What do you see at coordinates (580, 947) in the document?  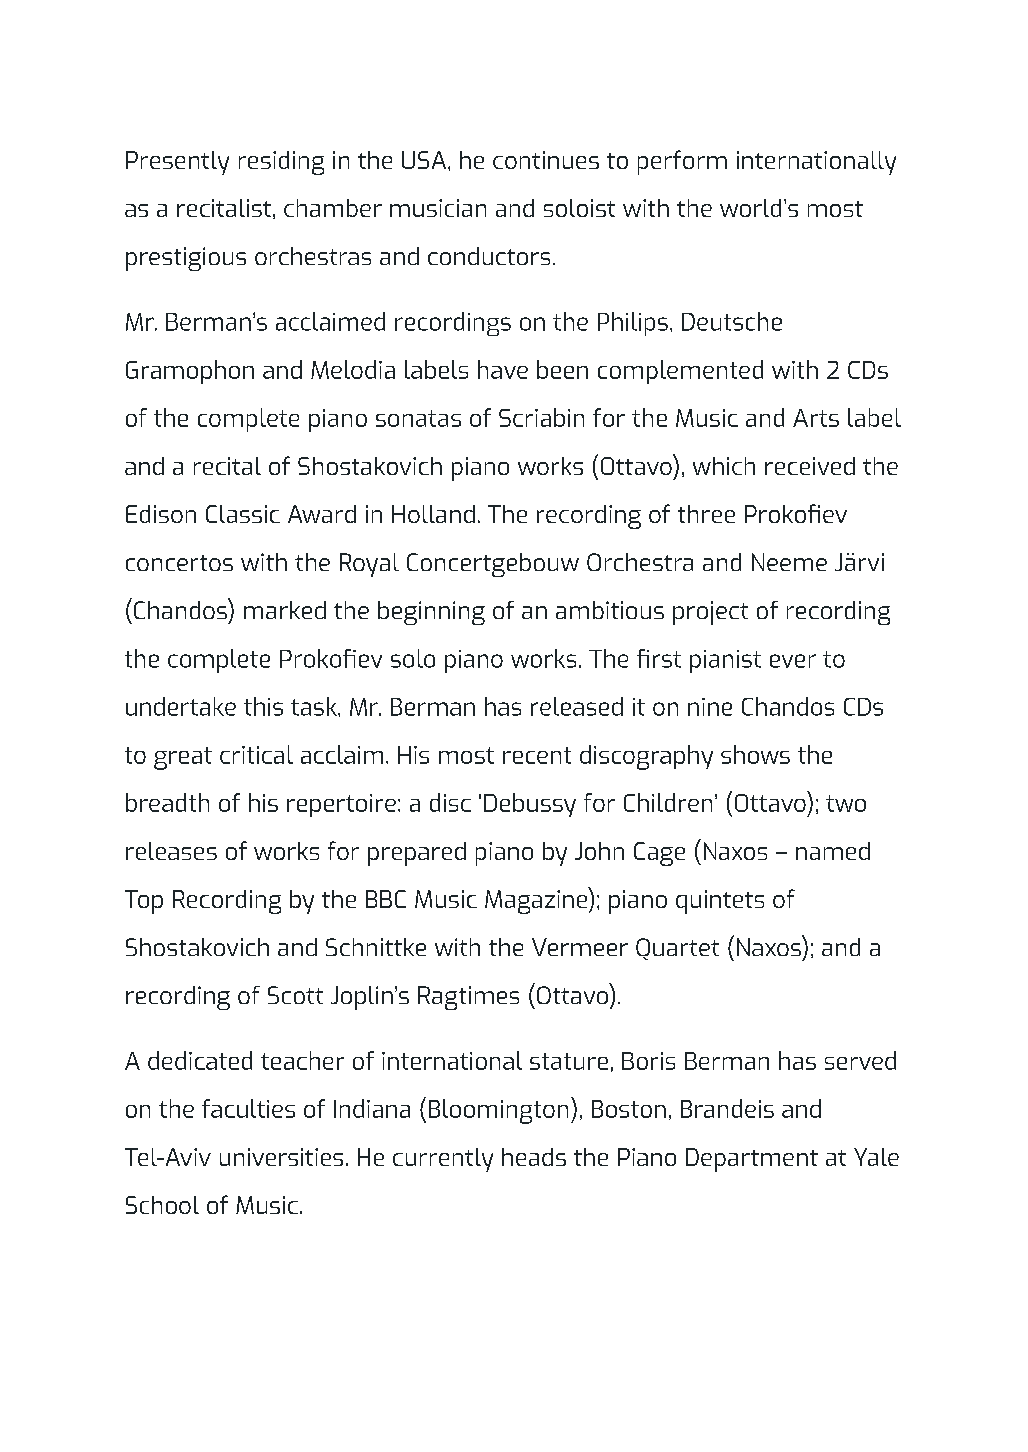 I see `Vermeer` at bounding box center [580, 947].
